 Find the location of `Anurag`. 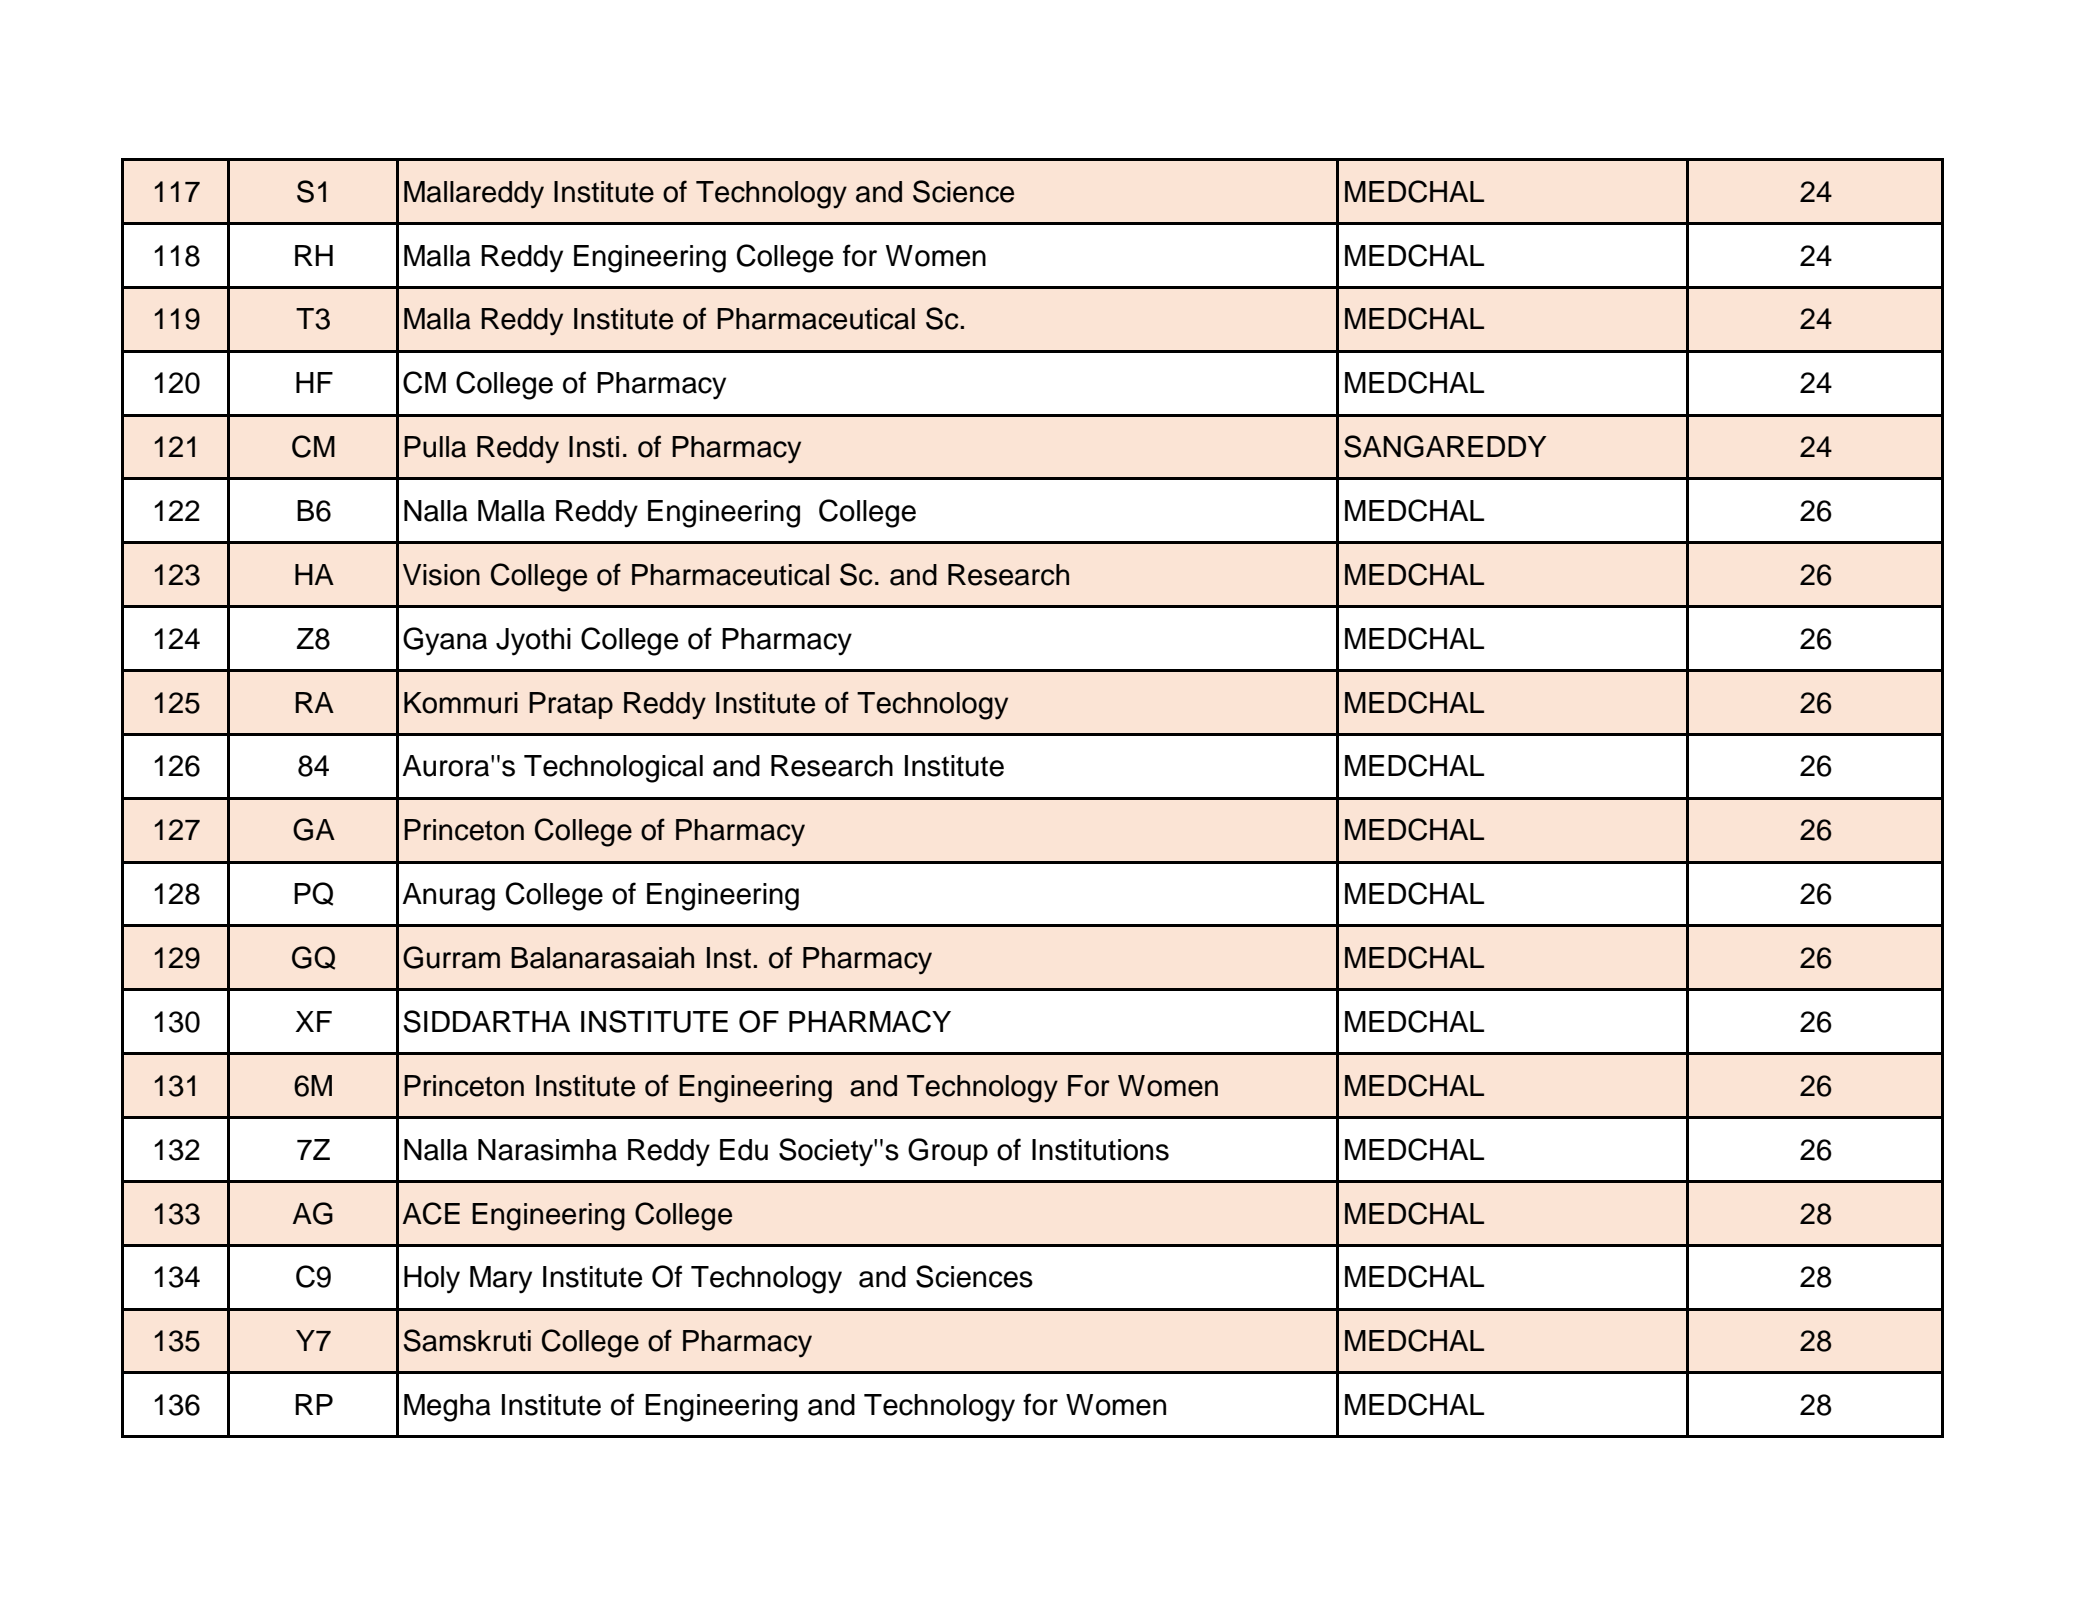

Anurag is located at coordinates (448, 897).
